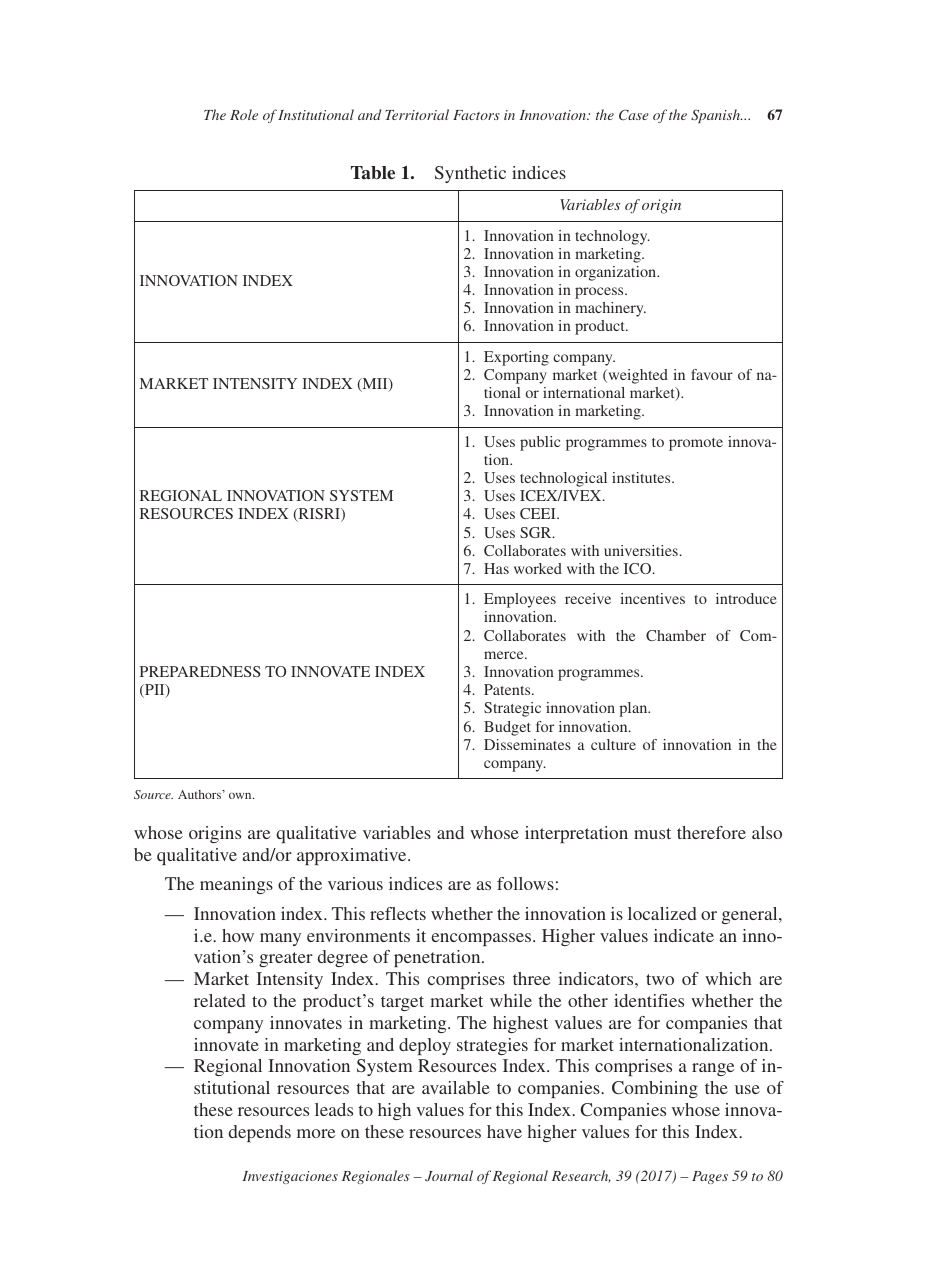  I want to click on plan, so click(634, 709).
